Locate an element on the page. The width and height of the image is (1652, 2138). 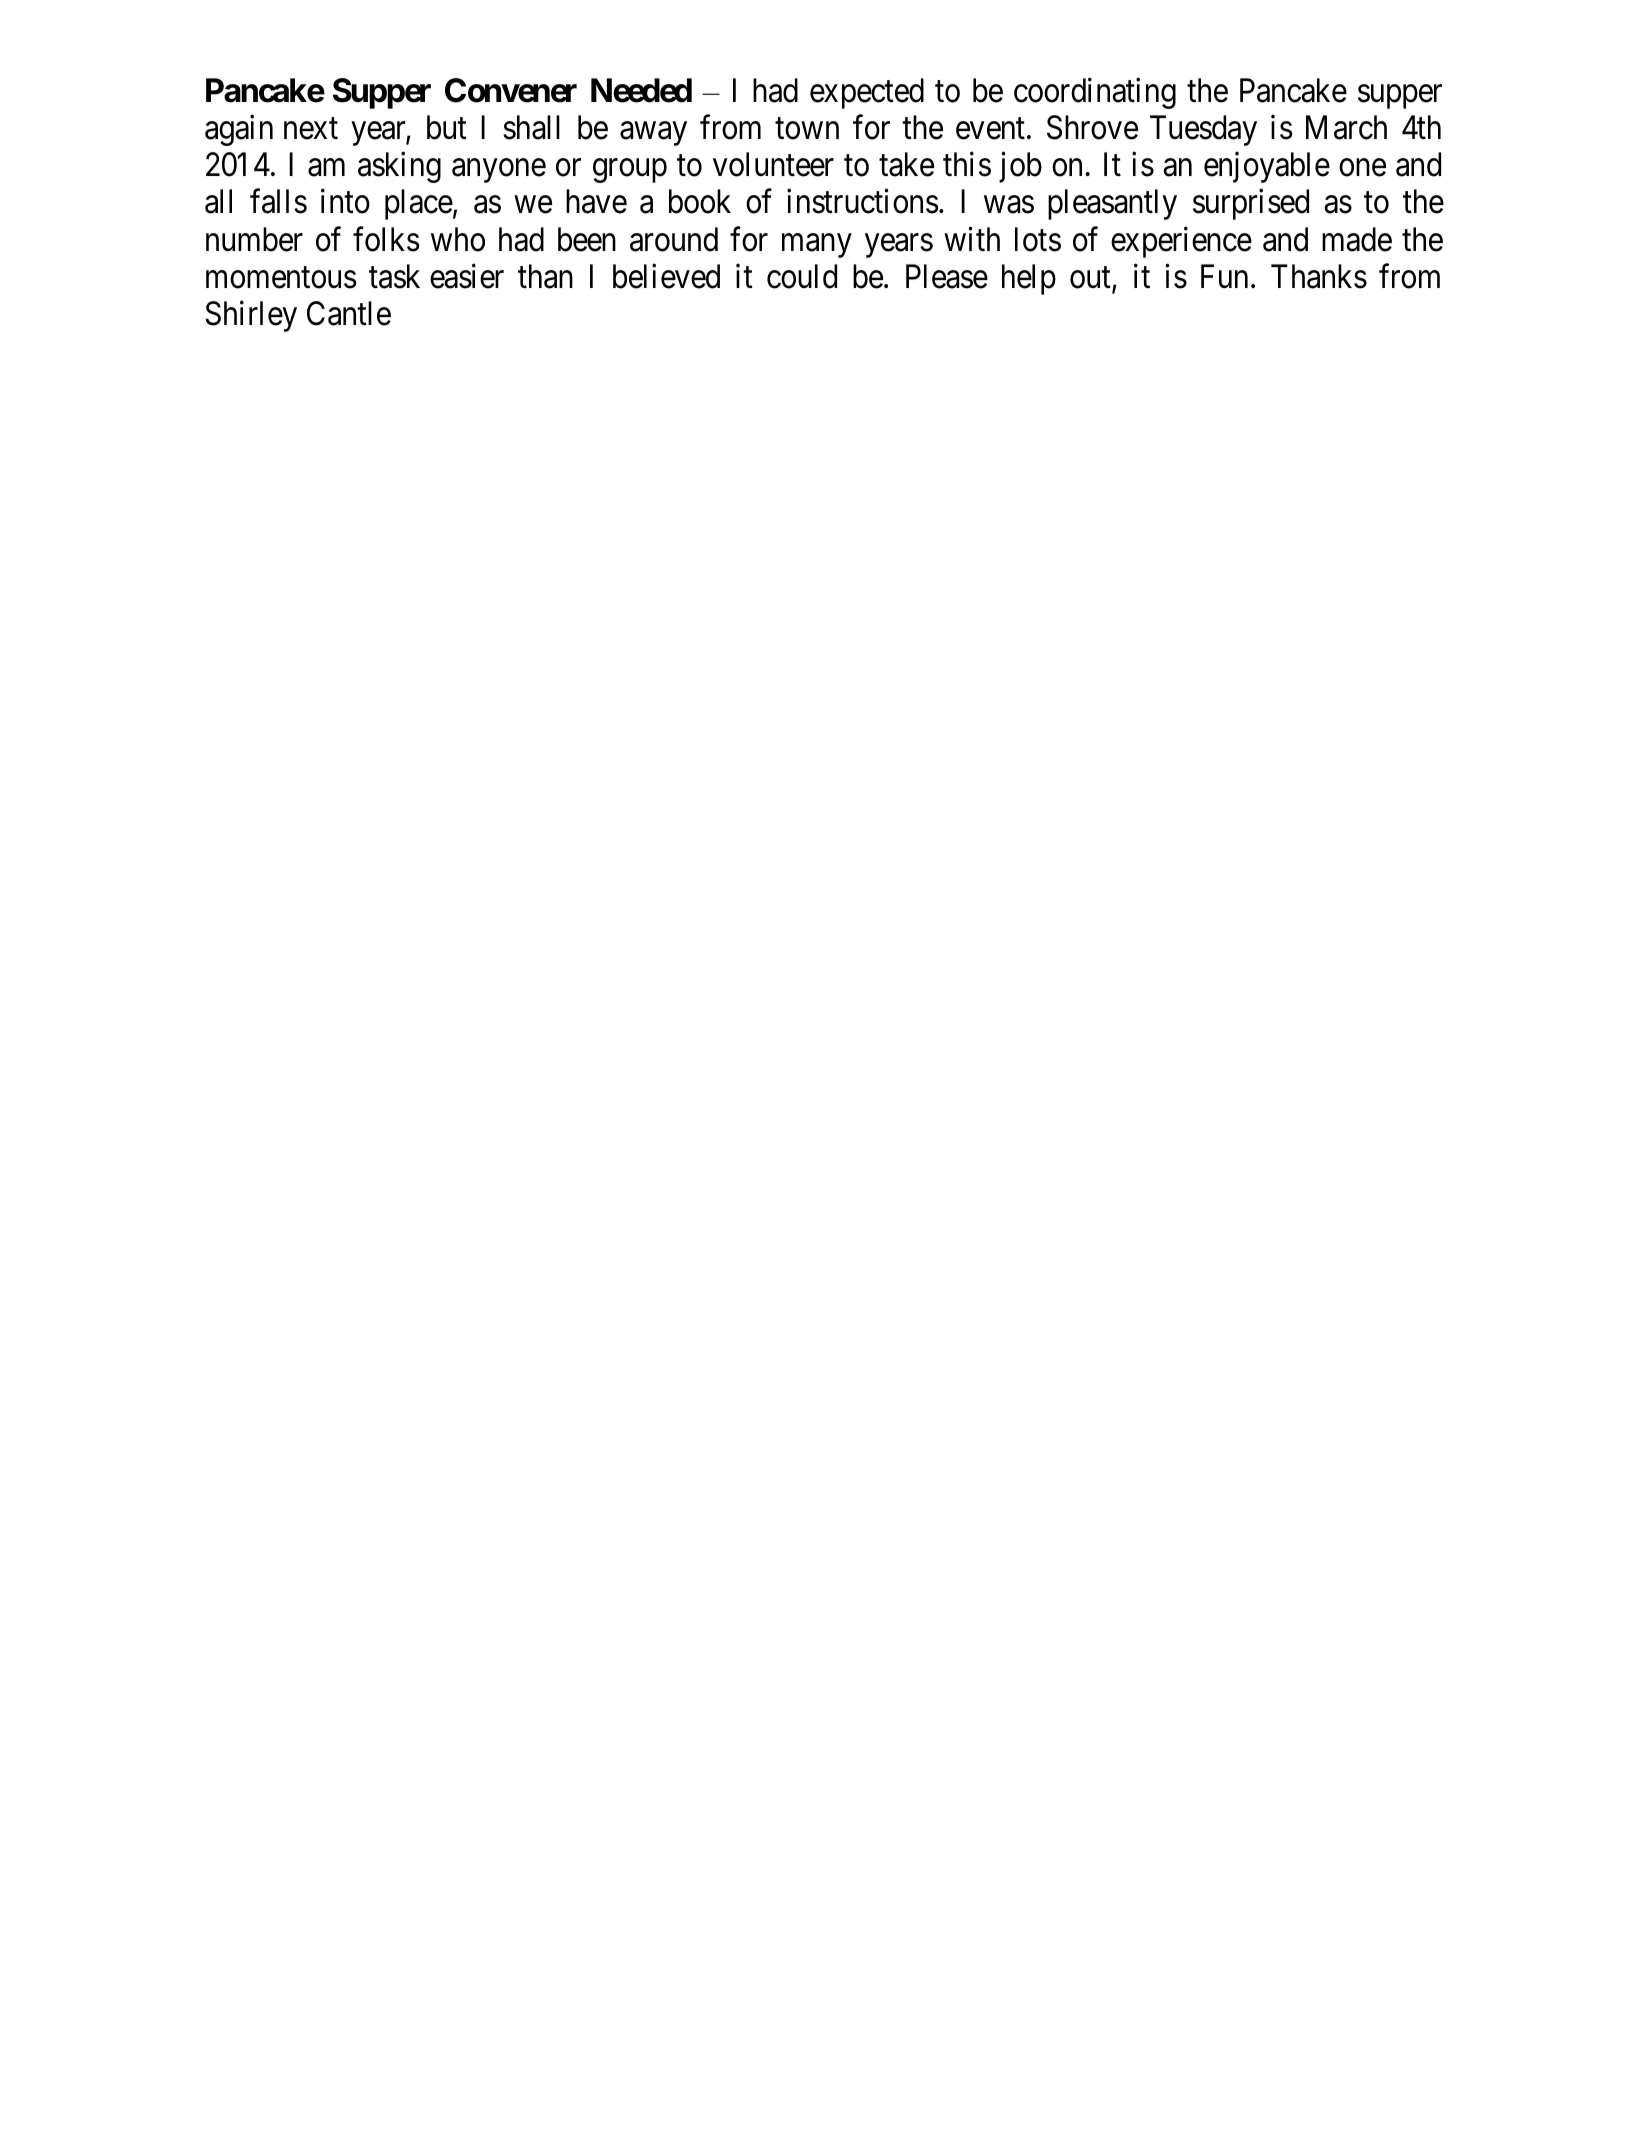
volunteer is located at coordinates (773, 164).
